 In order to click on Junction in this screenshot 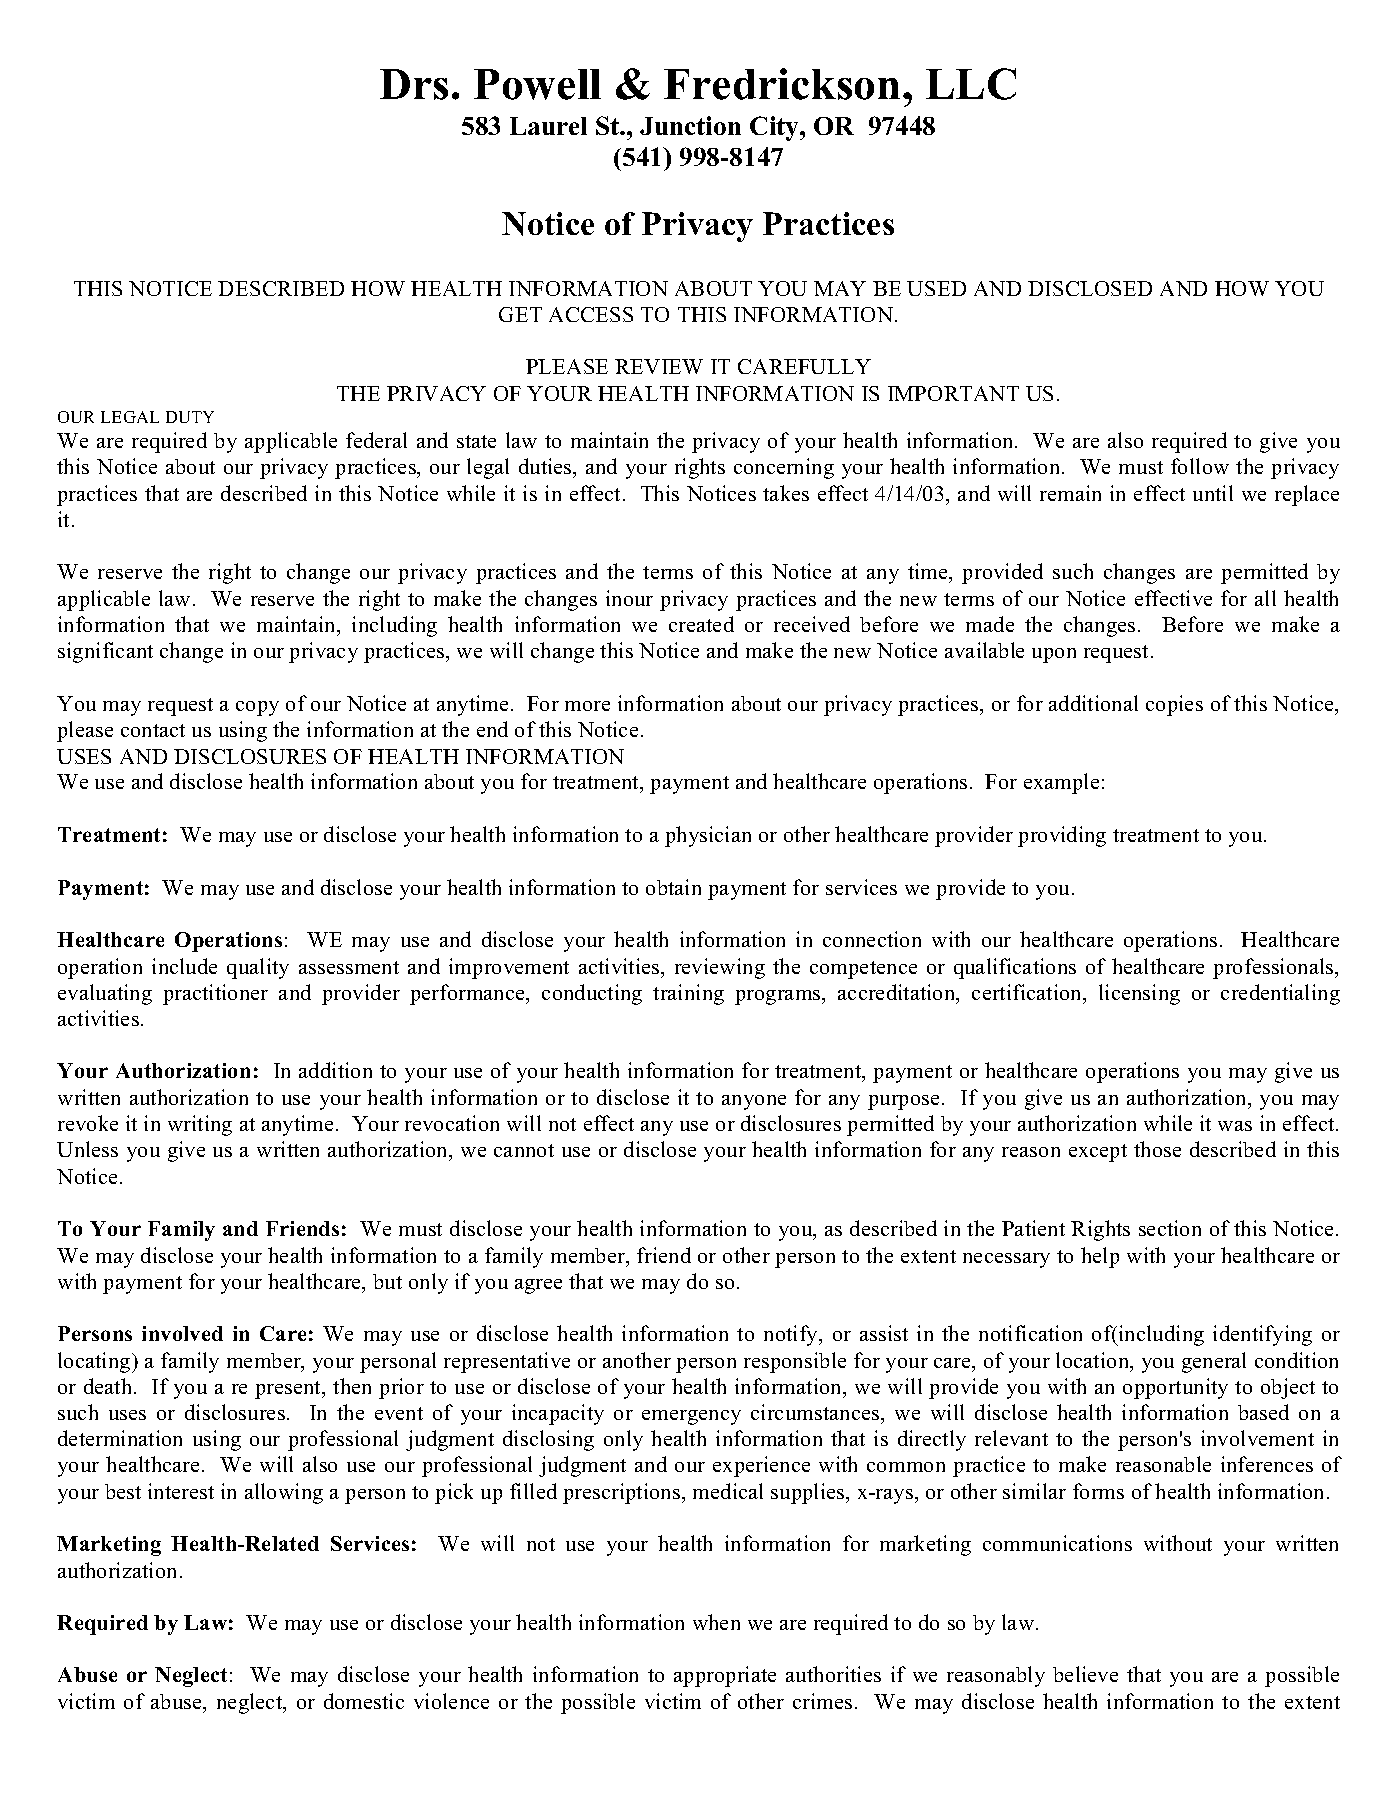, I will do `click(690, 125)`.
